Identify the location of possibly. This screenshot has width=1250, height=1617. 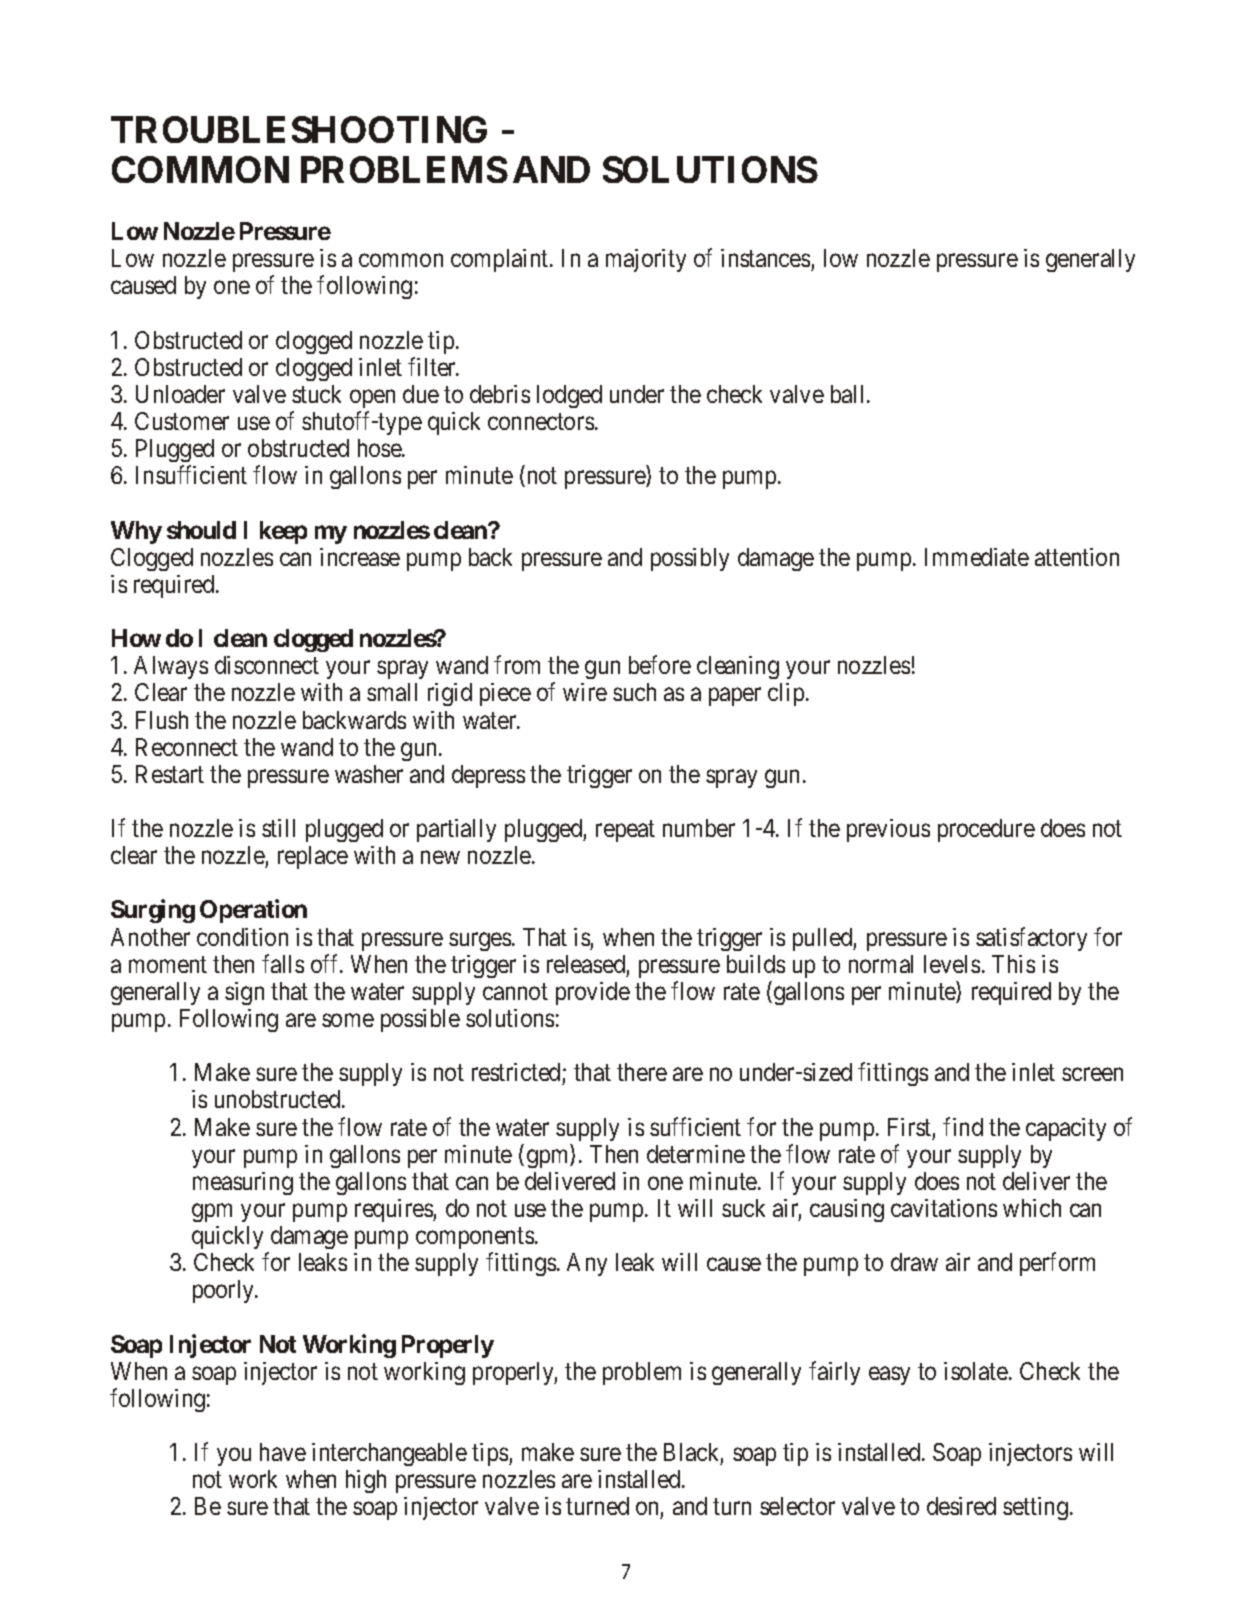
(690, 559).
